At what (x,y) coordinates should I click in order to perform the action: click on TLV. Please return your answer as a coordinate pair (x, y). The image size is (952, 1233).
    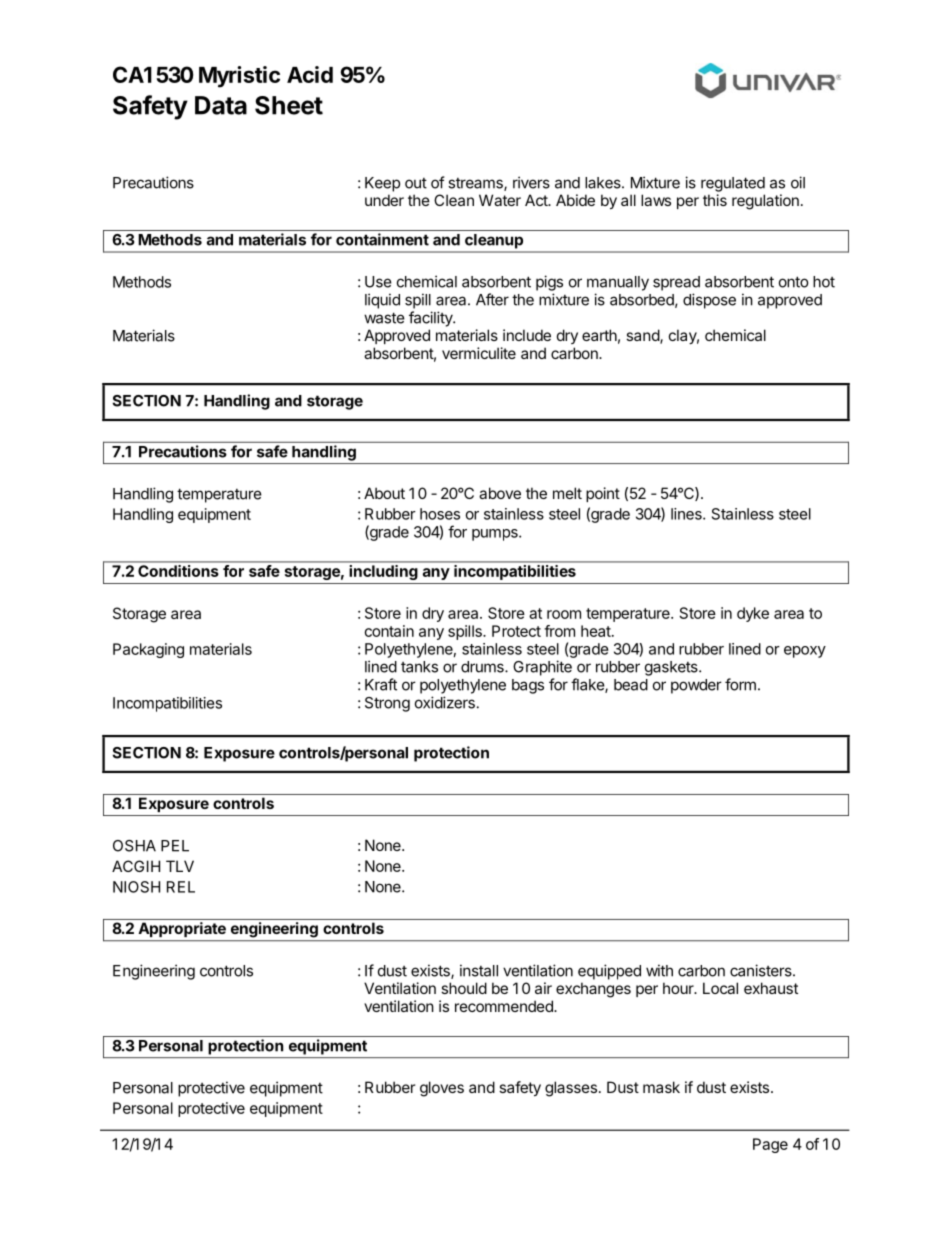
    Looking at the image, I should click on (180, 866).
